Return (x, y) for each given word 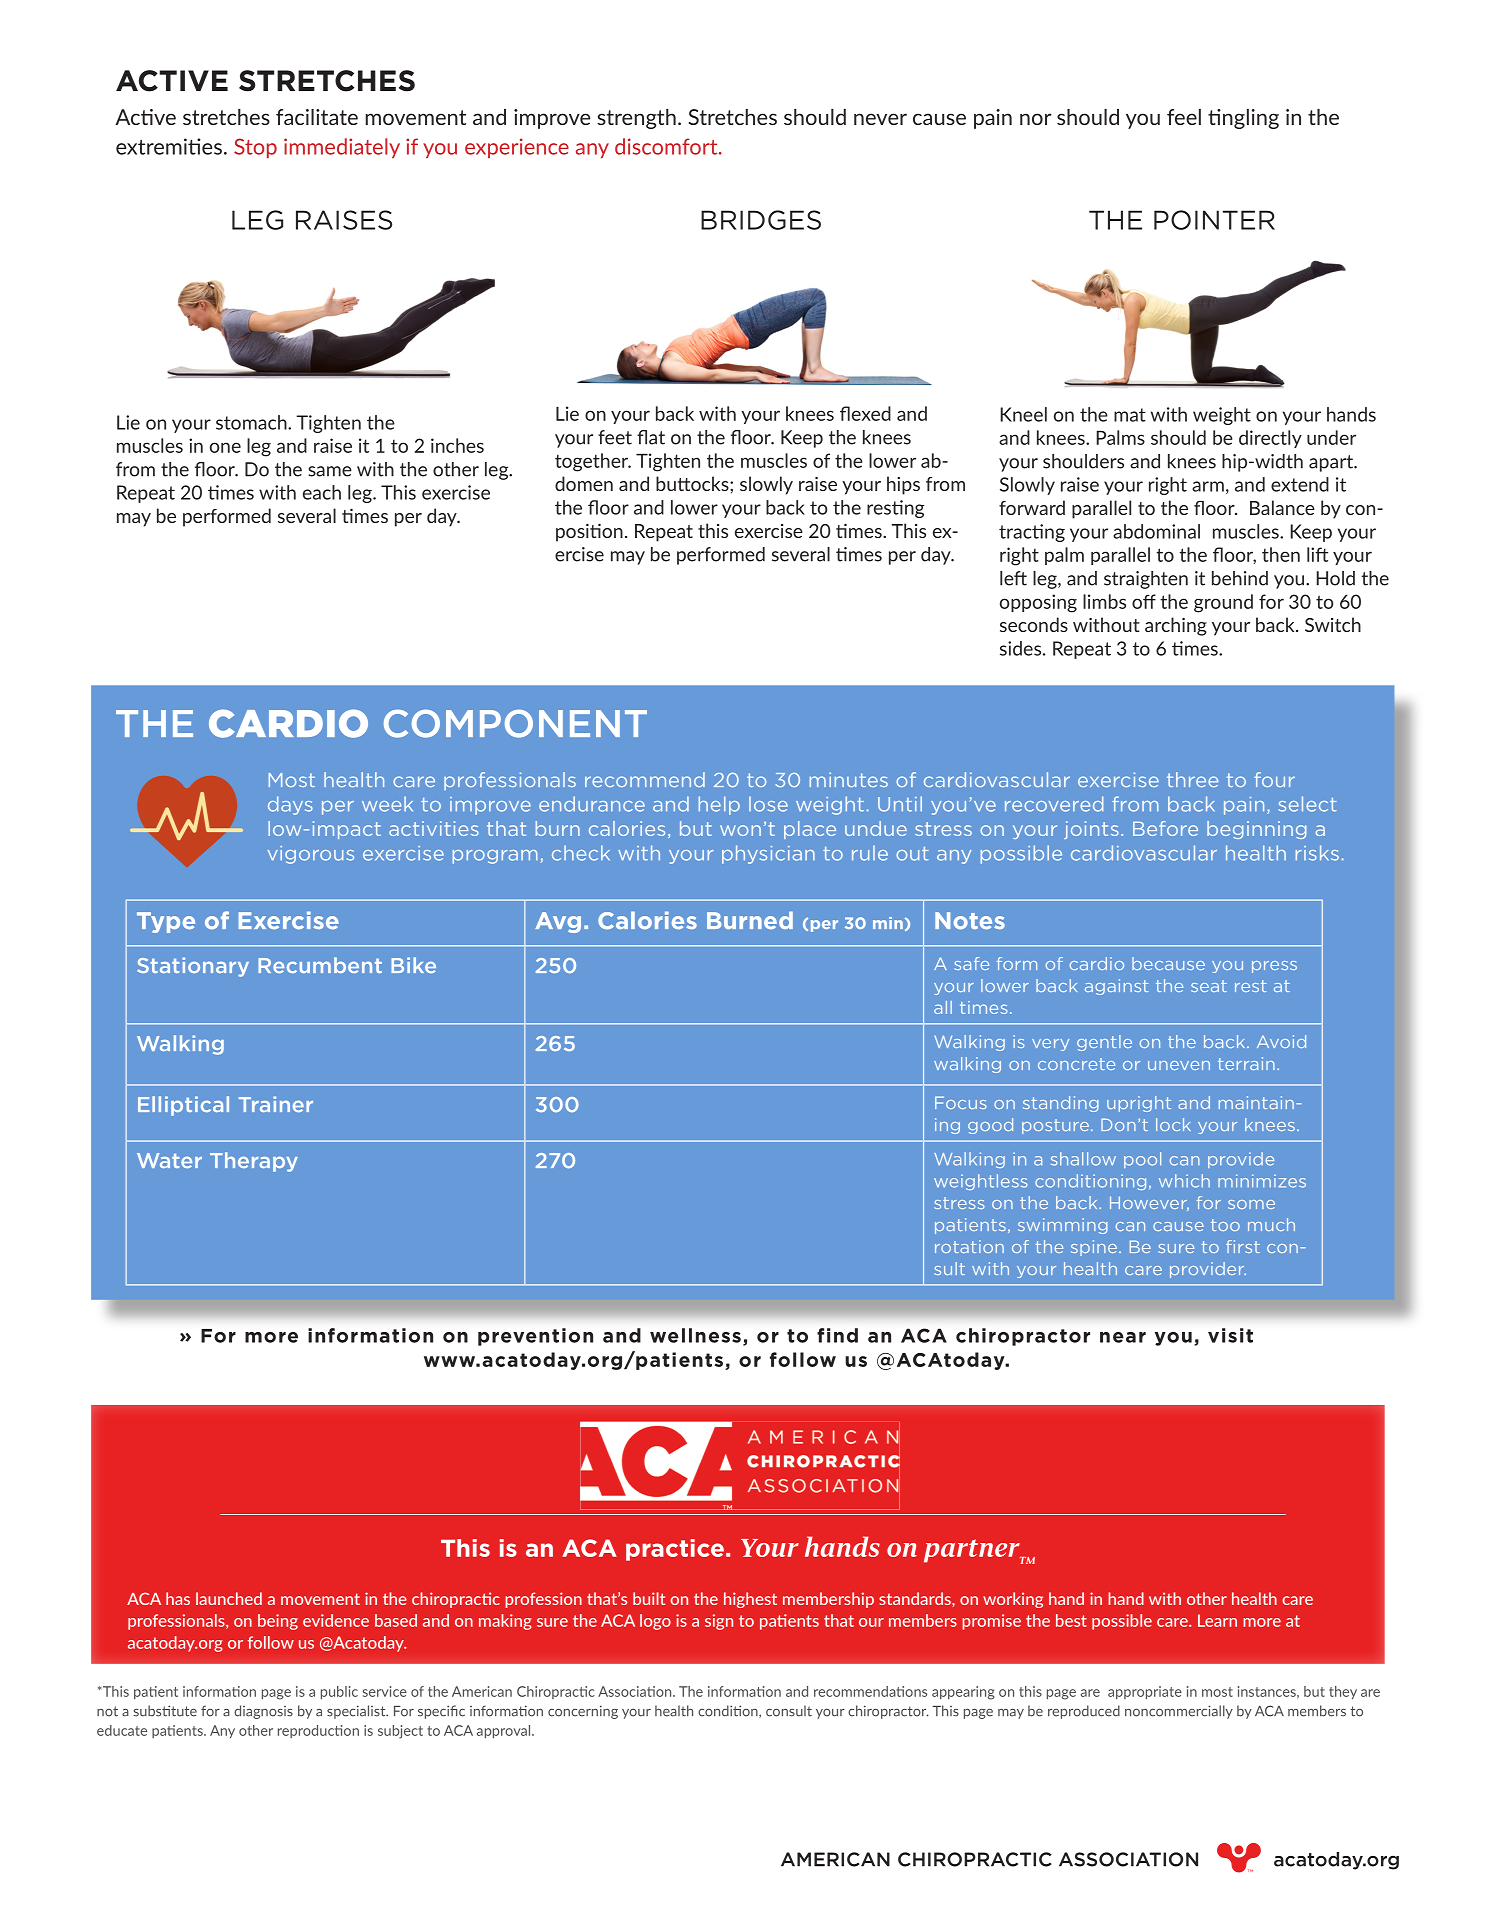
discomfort (667, 146)
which (1184, 1181)
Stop (255, 148)
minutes (849, 779)
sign (719, 1622)
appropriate (1145, 1692)
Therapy (254, 1162)
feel (1184, 117)
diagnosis (263, 1712)
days (290, 805)
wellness (695, 1335)
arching (1176, 626)
